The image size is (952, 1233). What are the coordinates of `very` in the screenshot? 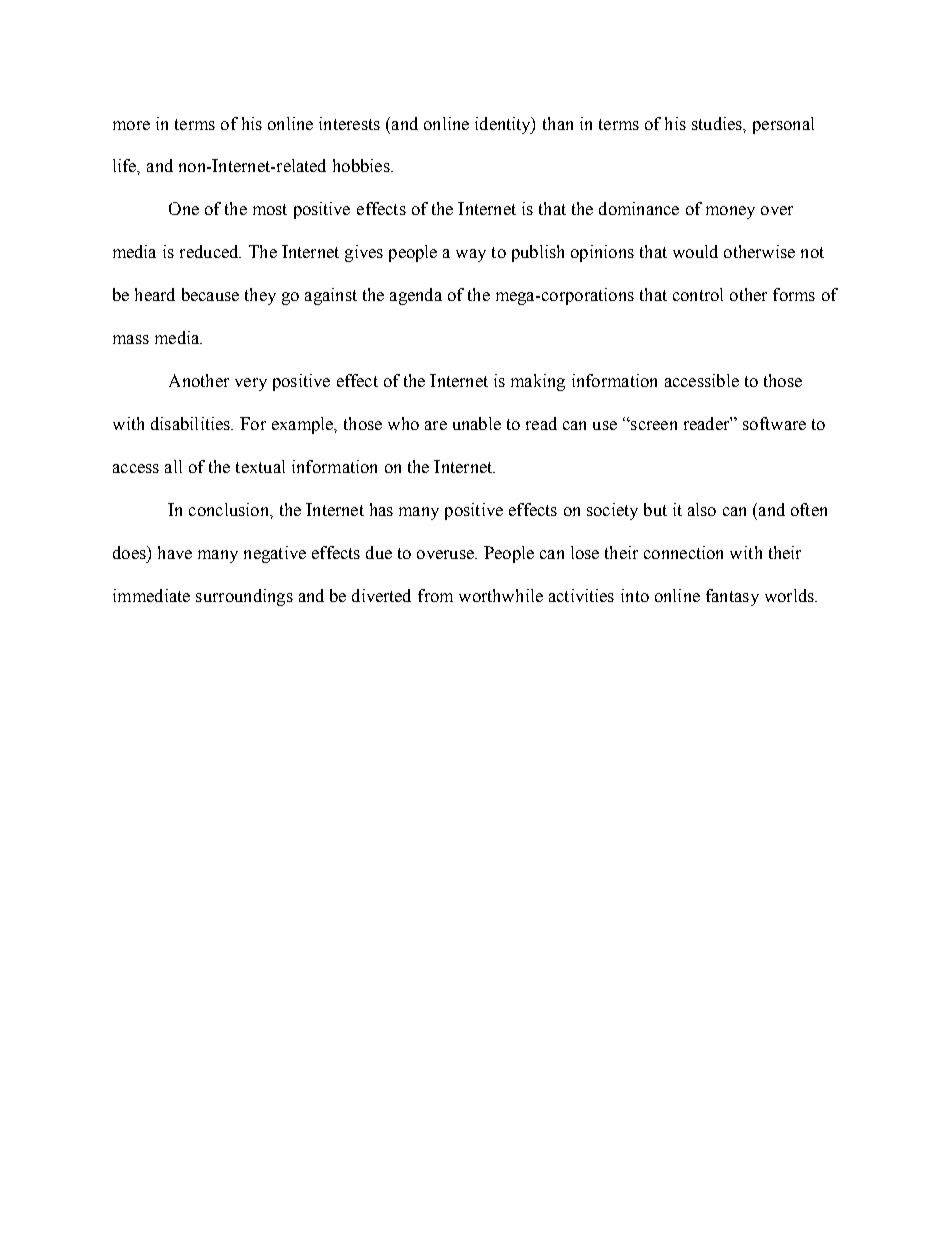 It's located at (251, 384).
